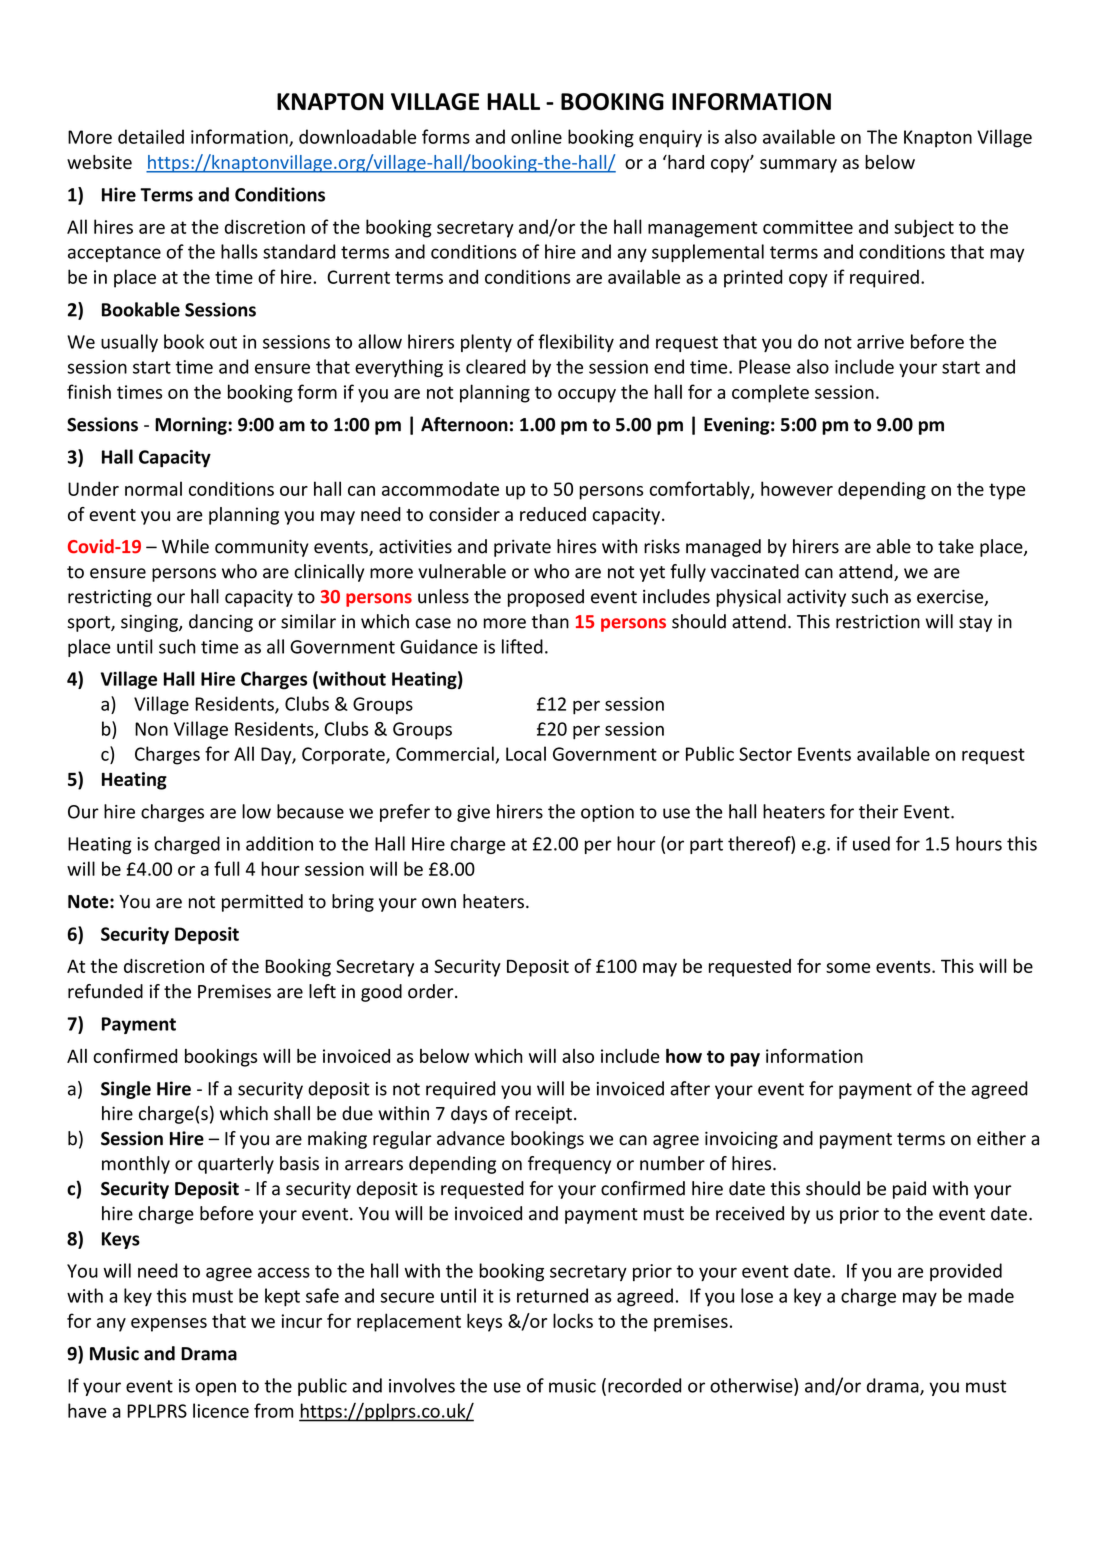  What do you see at coordinates (536, 136) in the page?
I see `online` at bounding box center [536, 136].
